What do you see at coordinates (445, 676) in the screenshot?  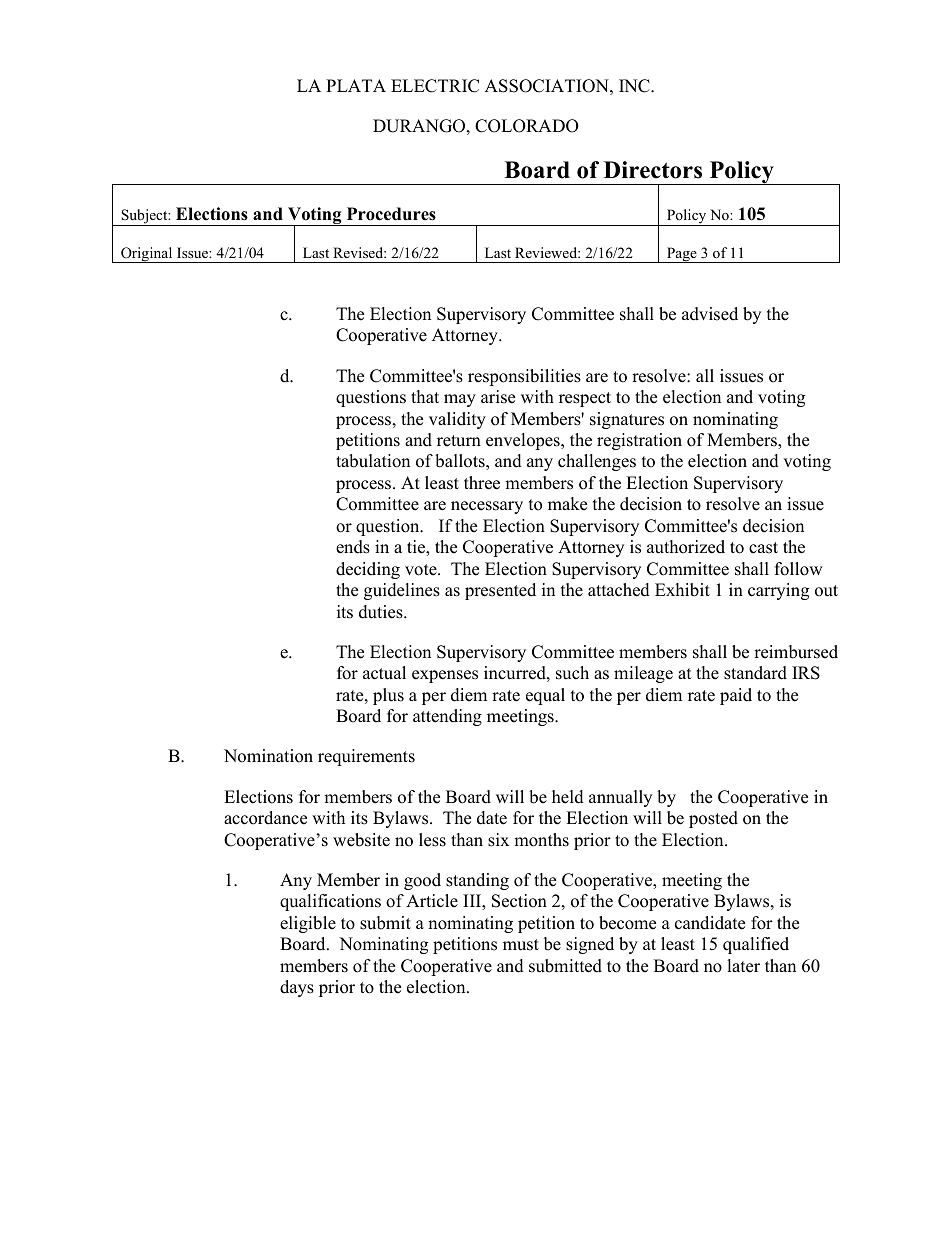 I see `expenses` at bounding box center [445, 676].
